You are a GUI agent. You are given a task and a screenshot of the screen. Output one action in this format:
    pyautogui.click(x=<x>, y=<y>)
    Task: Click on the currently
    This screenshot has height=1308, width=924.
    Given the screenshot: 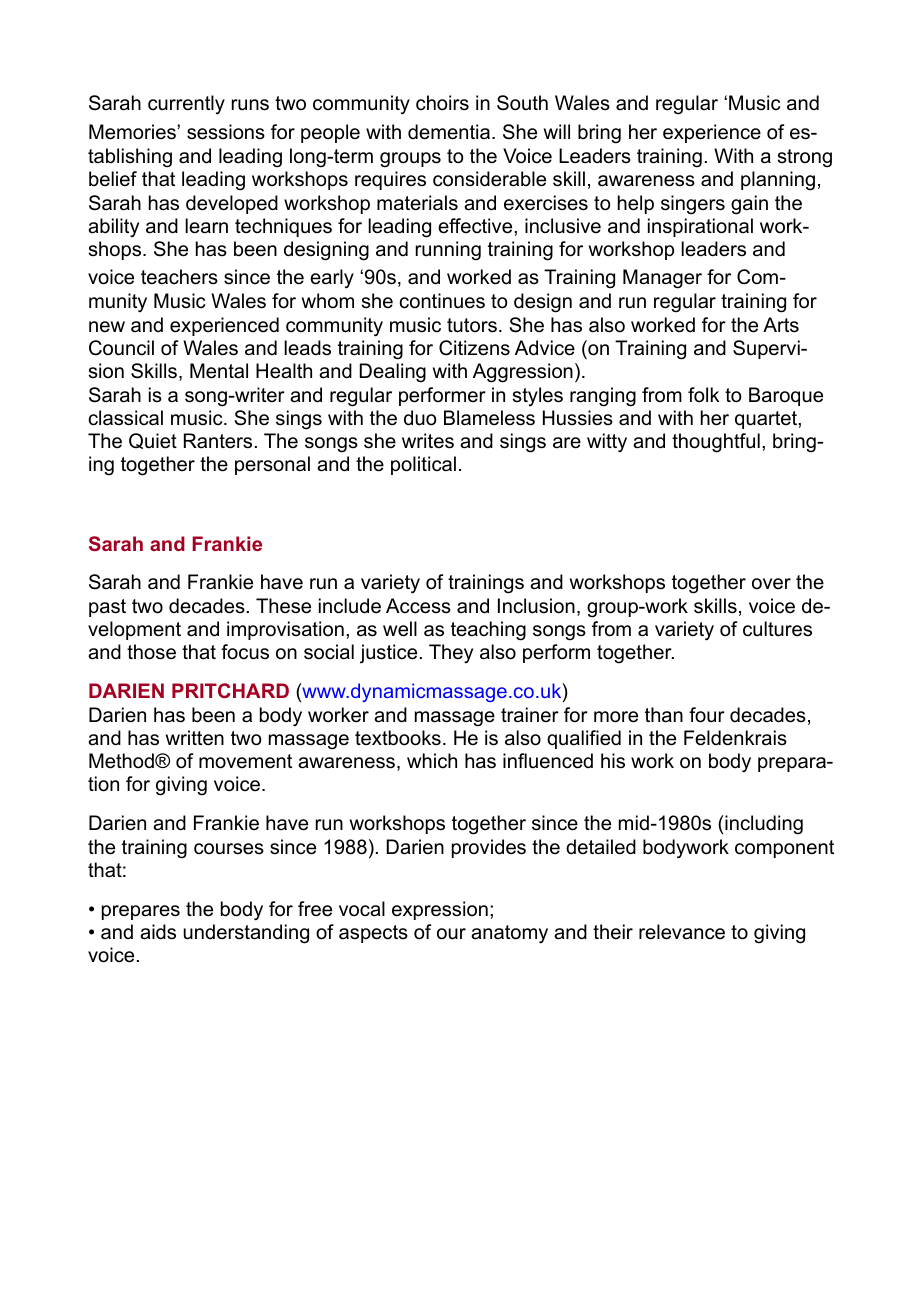 What is the action you would take?
    pyautogui.click(x=186, y=105)
